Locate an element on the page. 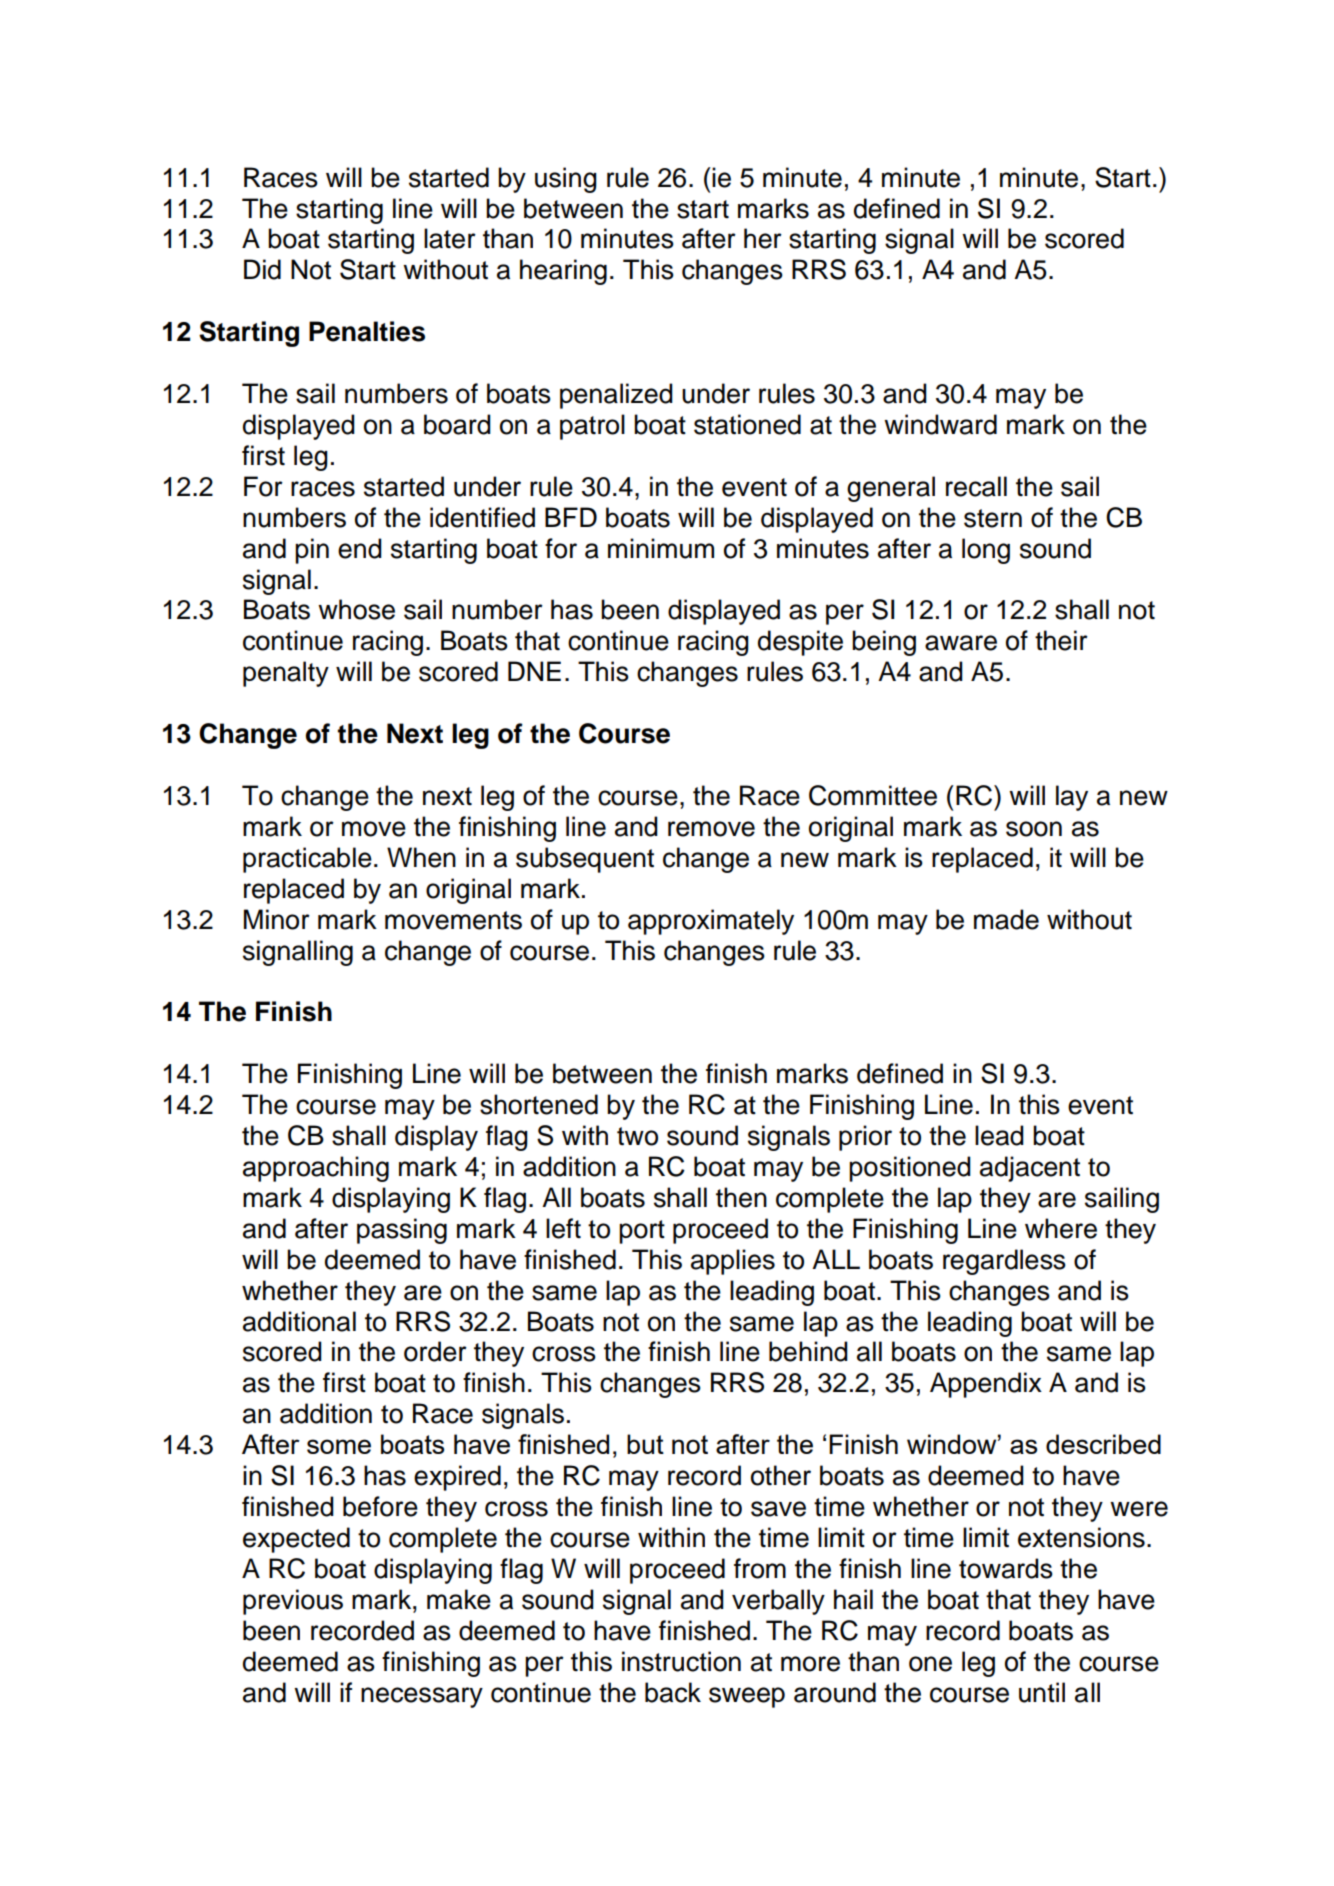 The image size is (1334, 1886). instruction is located at coordinates (681, 1661).
